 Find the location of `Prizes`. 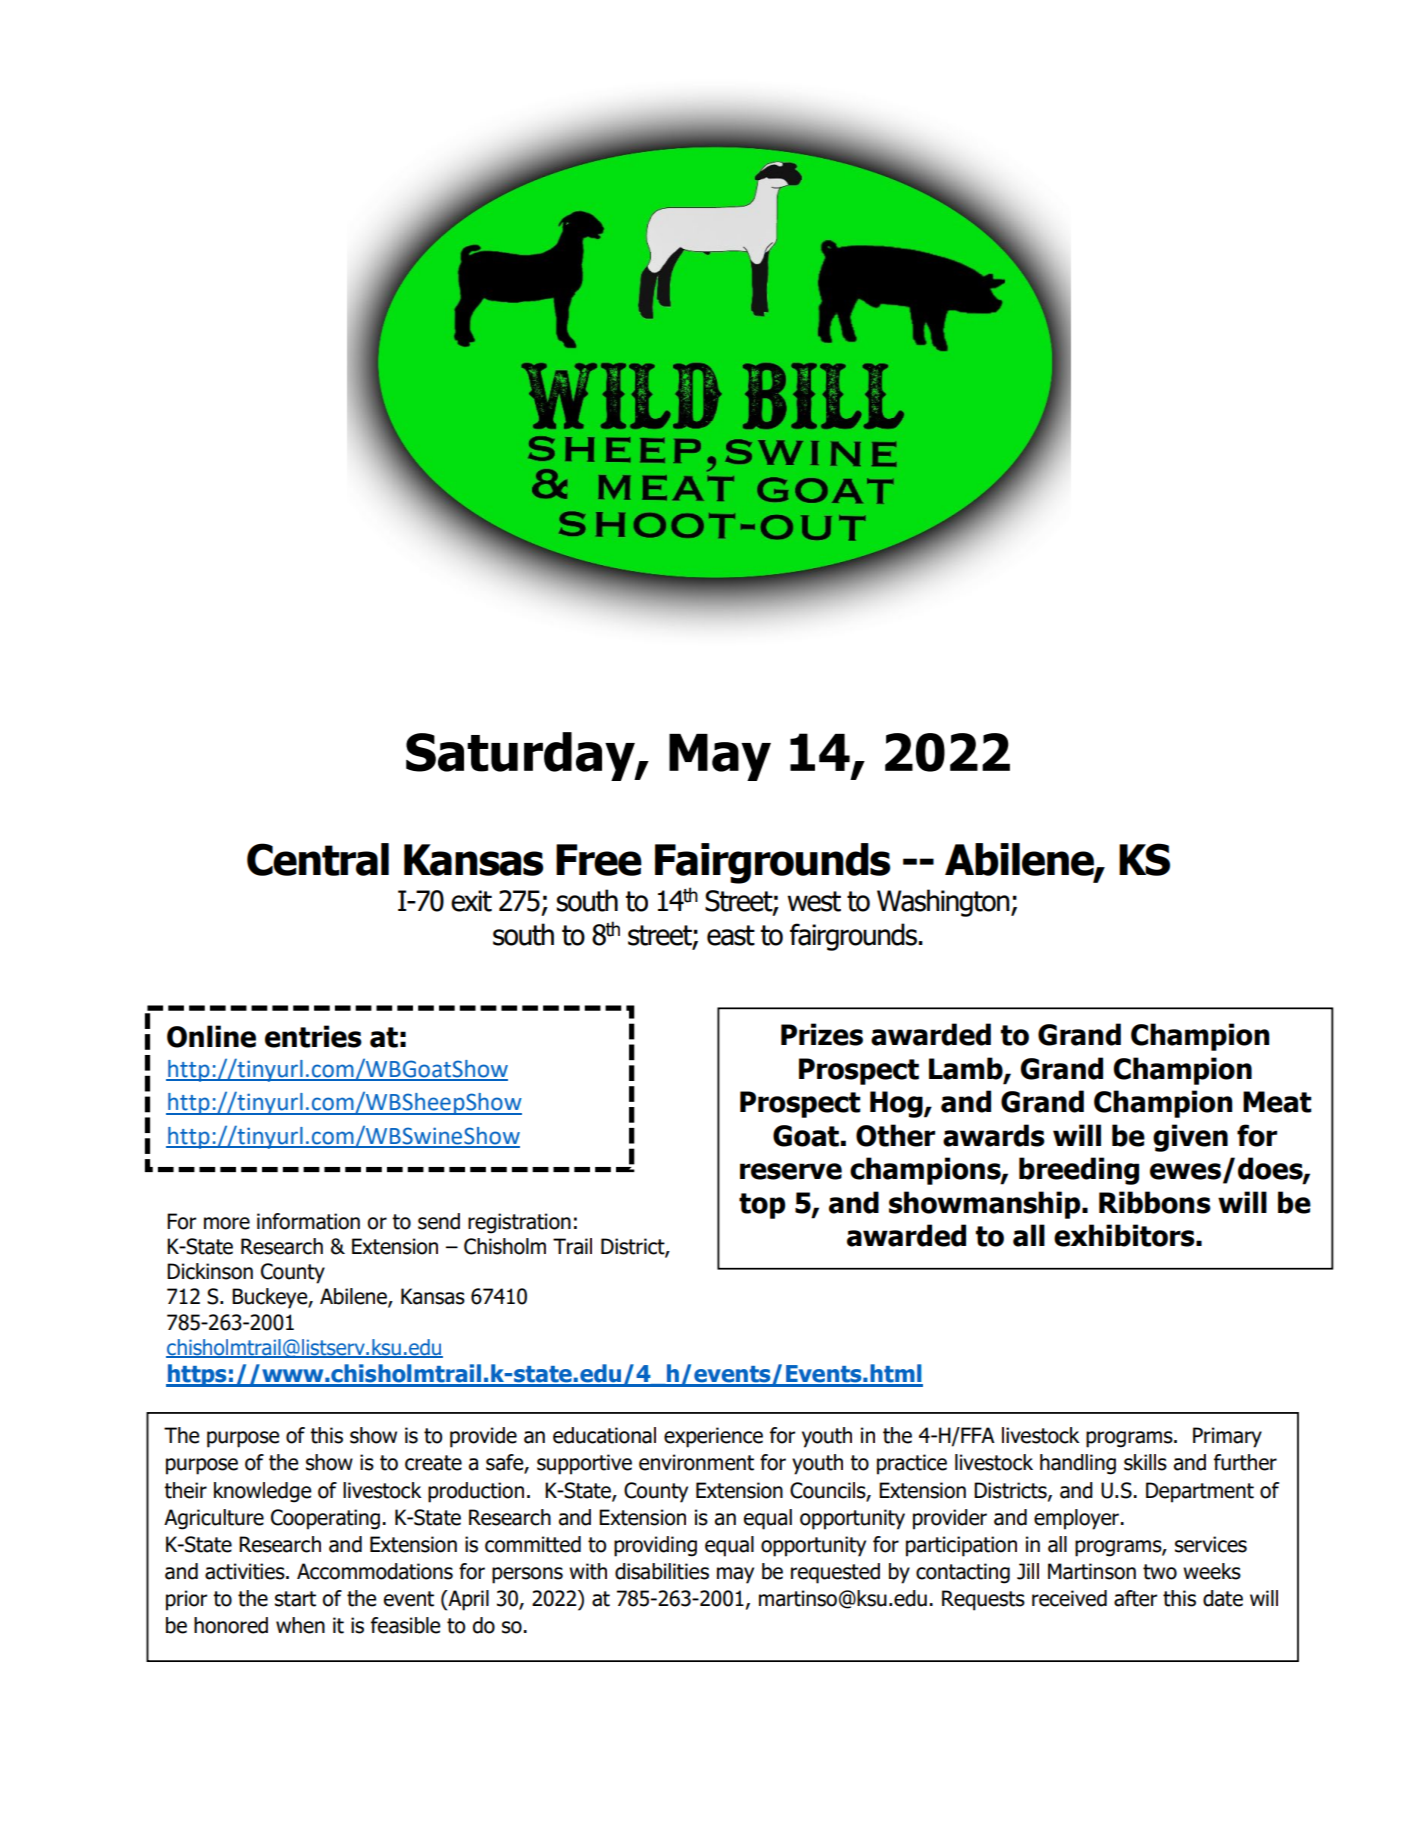

Prizes is located at coordinates (822, 1034).
